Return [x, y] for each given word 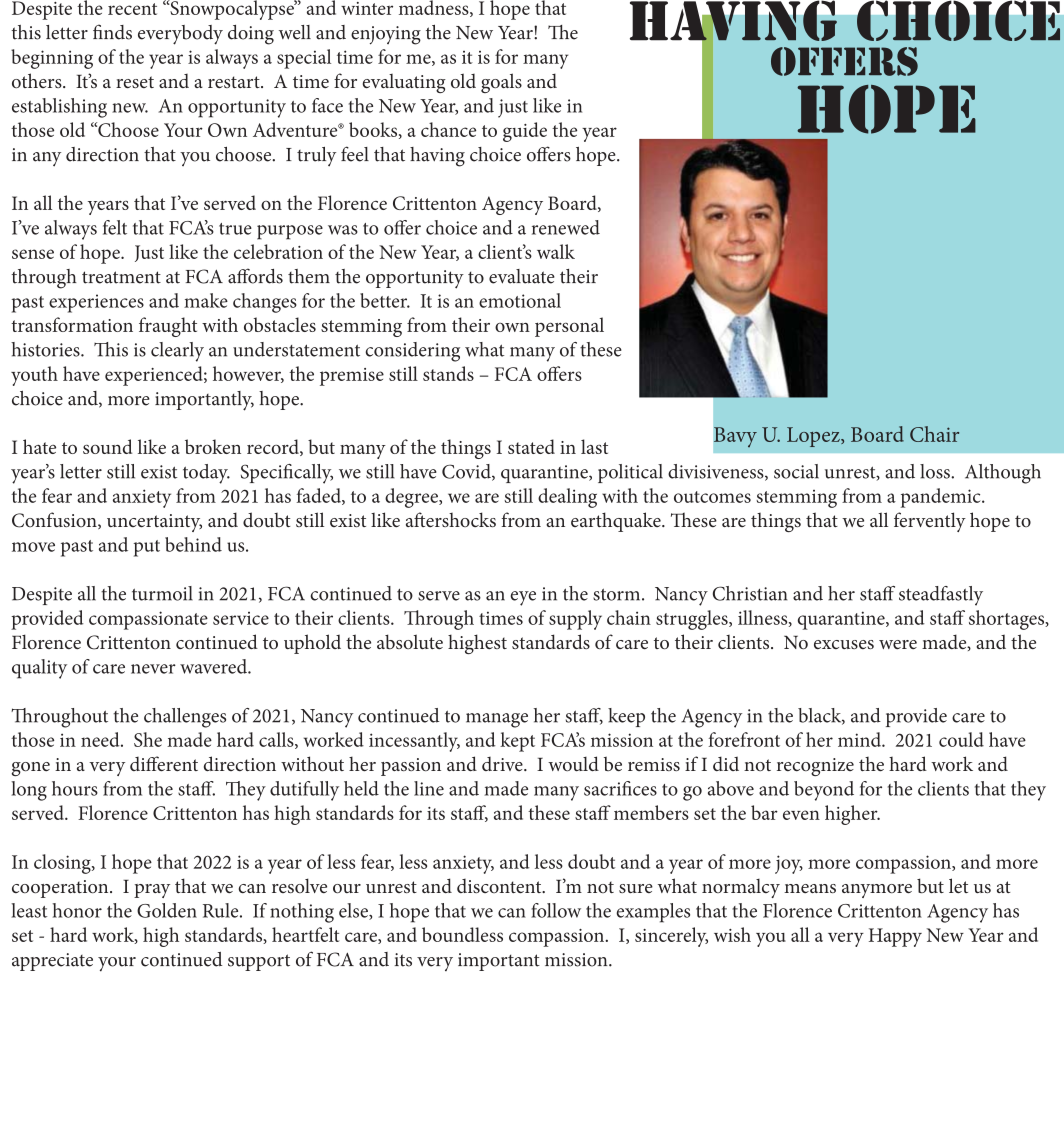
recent [132, 9]
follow [556, 910]
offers [844, 61]
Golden [167, 910]
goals [501, 83]
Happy [895, 937]
